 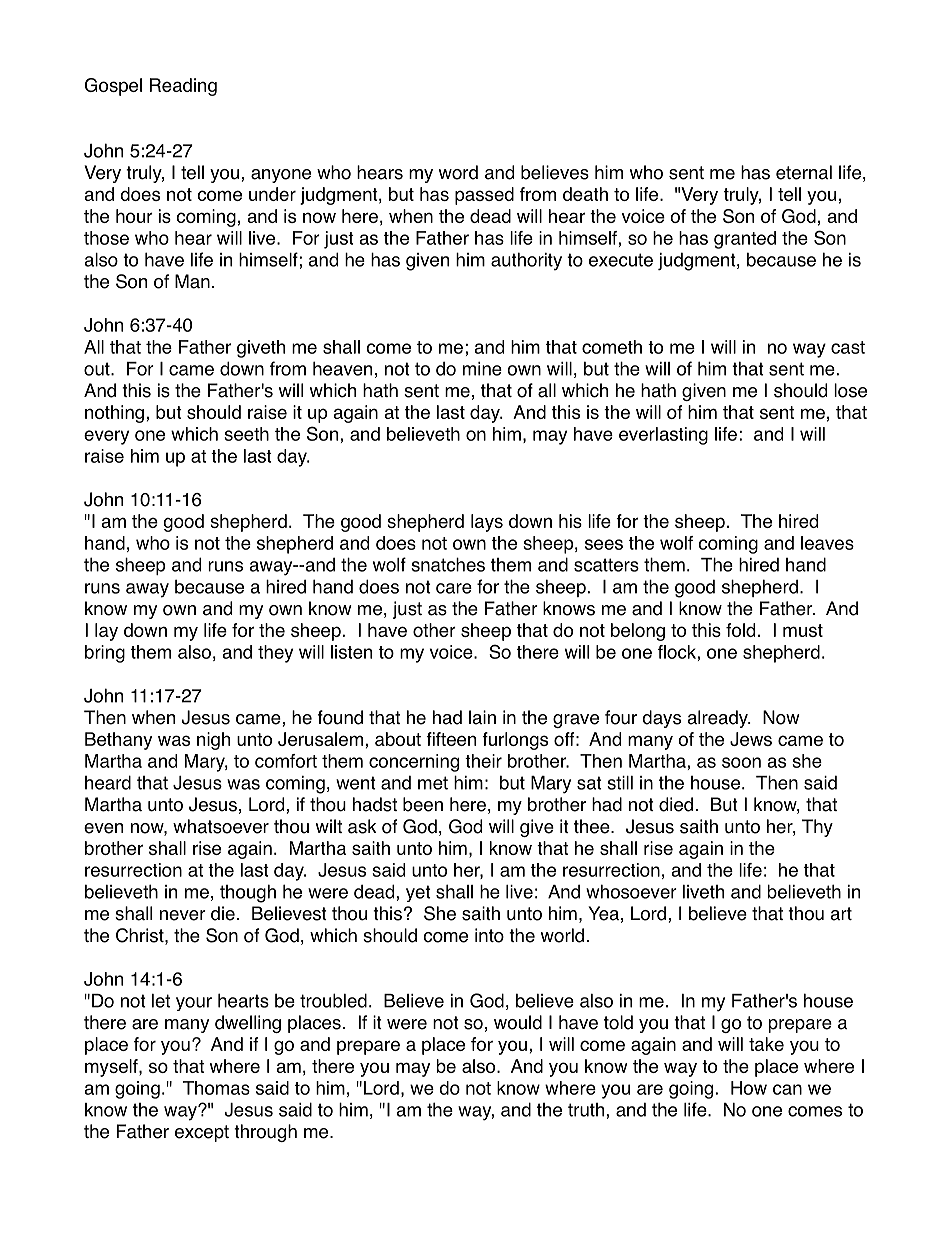 What do you see at coordinates (275, 654) in the screenshot?
I see `they` at bounding box center [275, 654].
